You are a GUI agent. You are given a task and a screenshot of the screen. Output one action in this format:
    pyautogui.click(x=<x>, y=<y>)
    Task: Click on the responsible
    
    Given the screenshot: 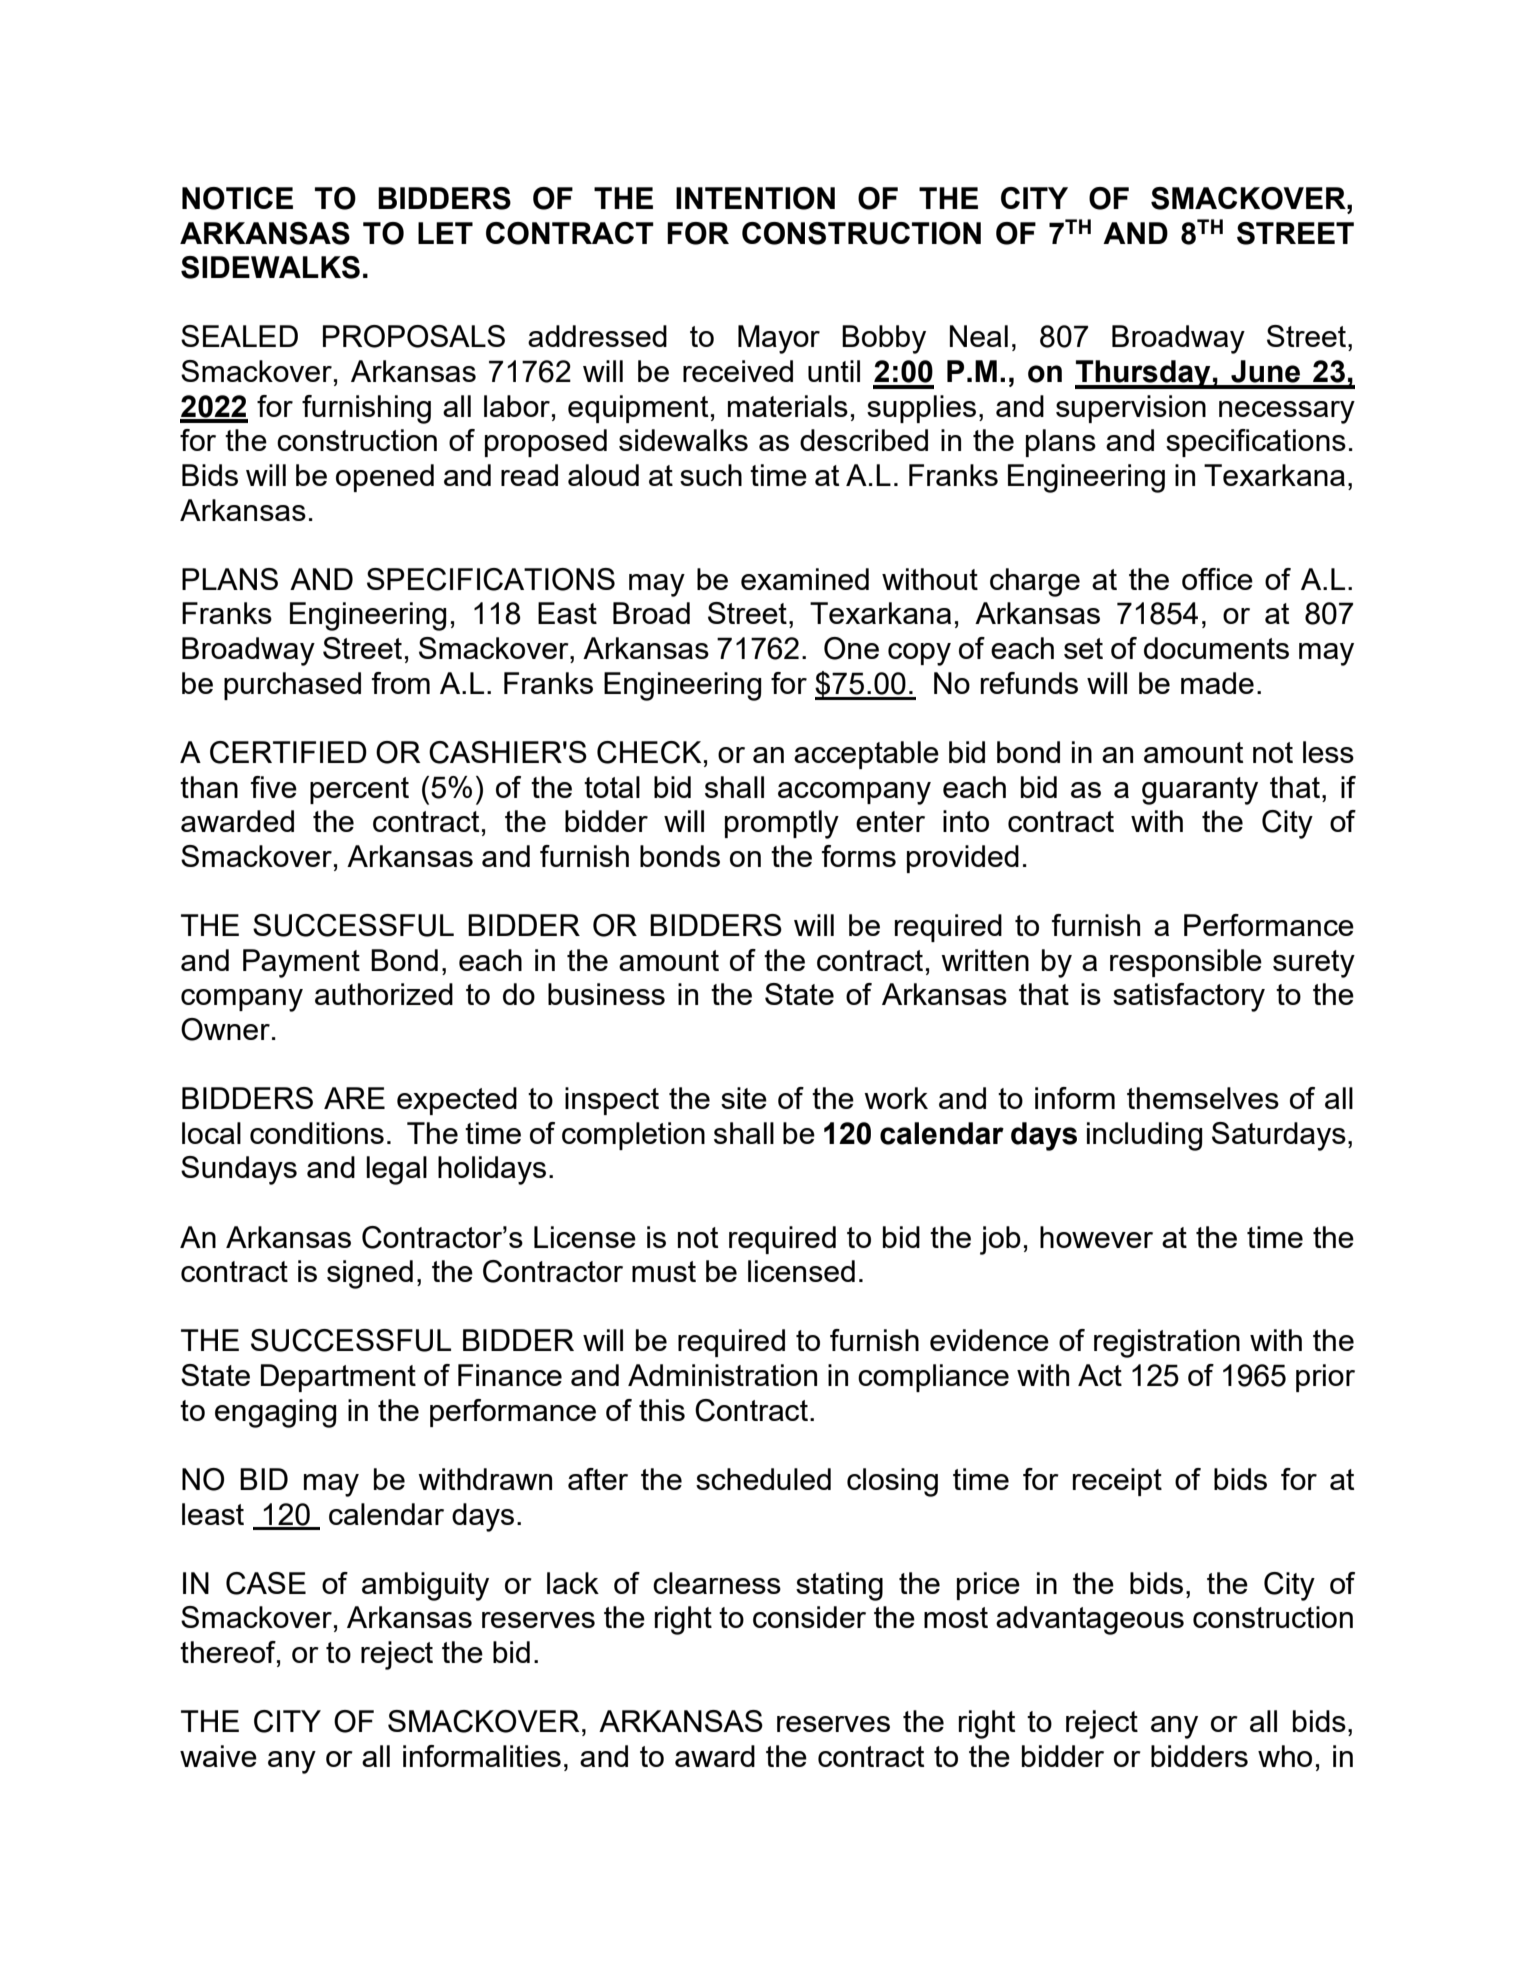 What is the action you would take?
    pyautogui.click(x=1186, y=963)
